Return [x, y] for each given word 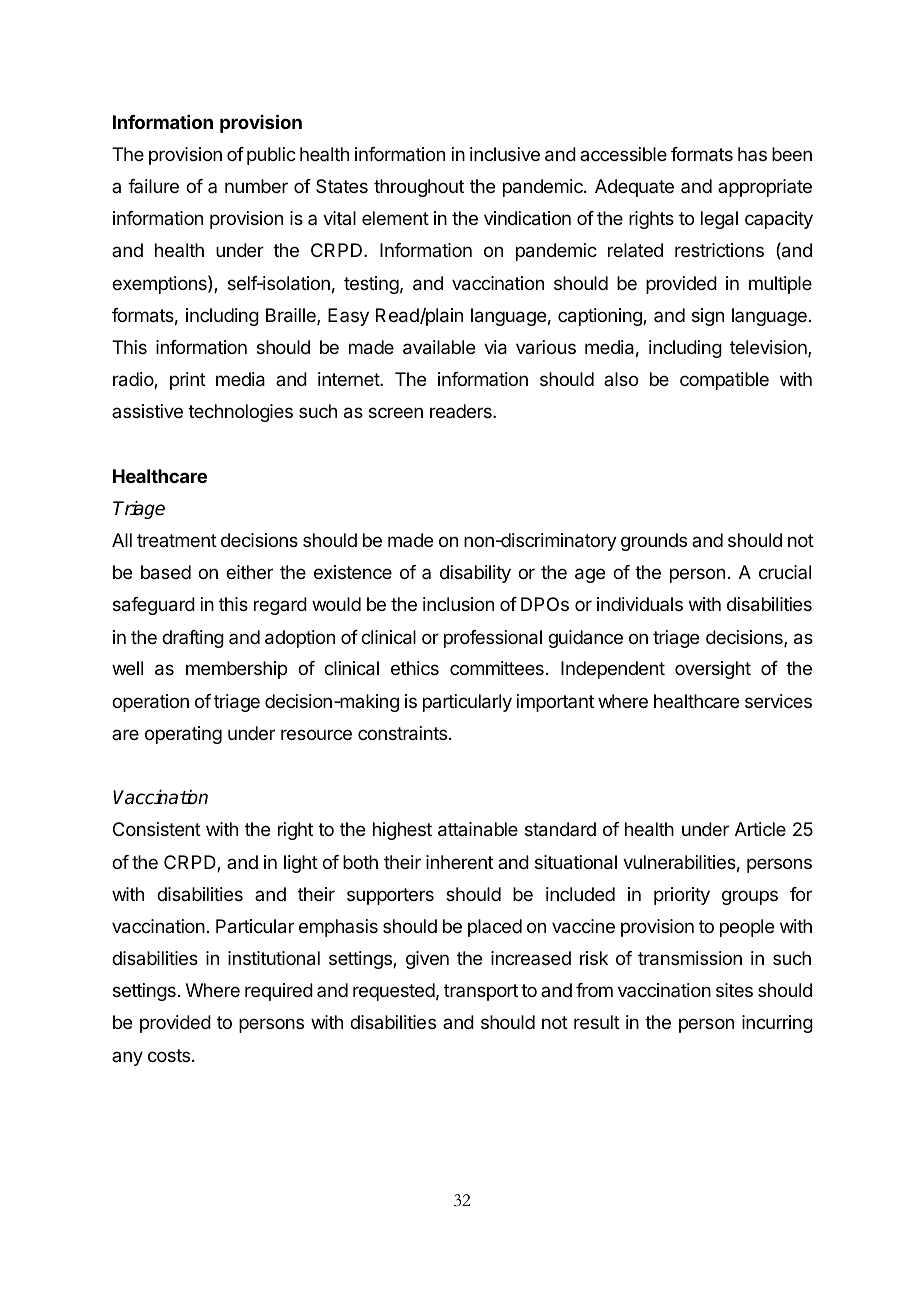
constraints [402, 733]
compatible [724, 381]
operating [183, 735]
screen [396, 412]
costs [169, 1055]
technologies [240, 413]
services [778, 701]
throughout [419, 188]
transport [481, 992]
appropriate [765, 188]
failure [153, 186]
